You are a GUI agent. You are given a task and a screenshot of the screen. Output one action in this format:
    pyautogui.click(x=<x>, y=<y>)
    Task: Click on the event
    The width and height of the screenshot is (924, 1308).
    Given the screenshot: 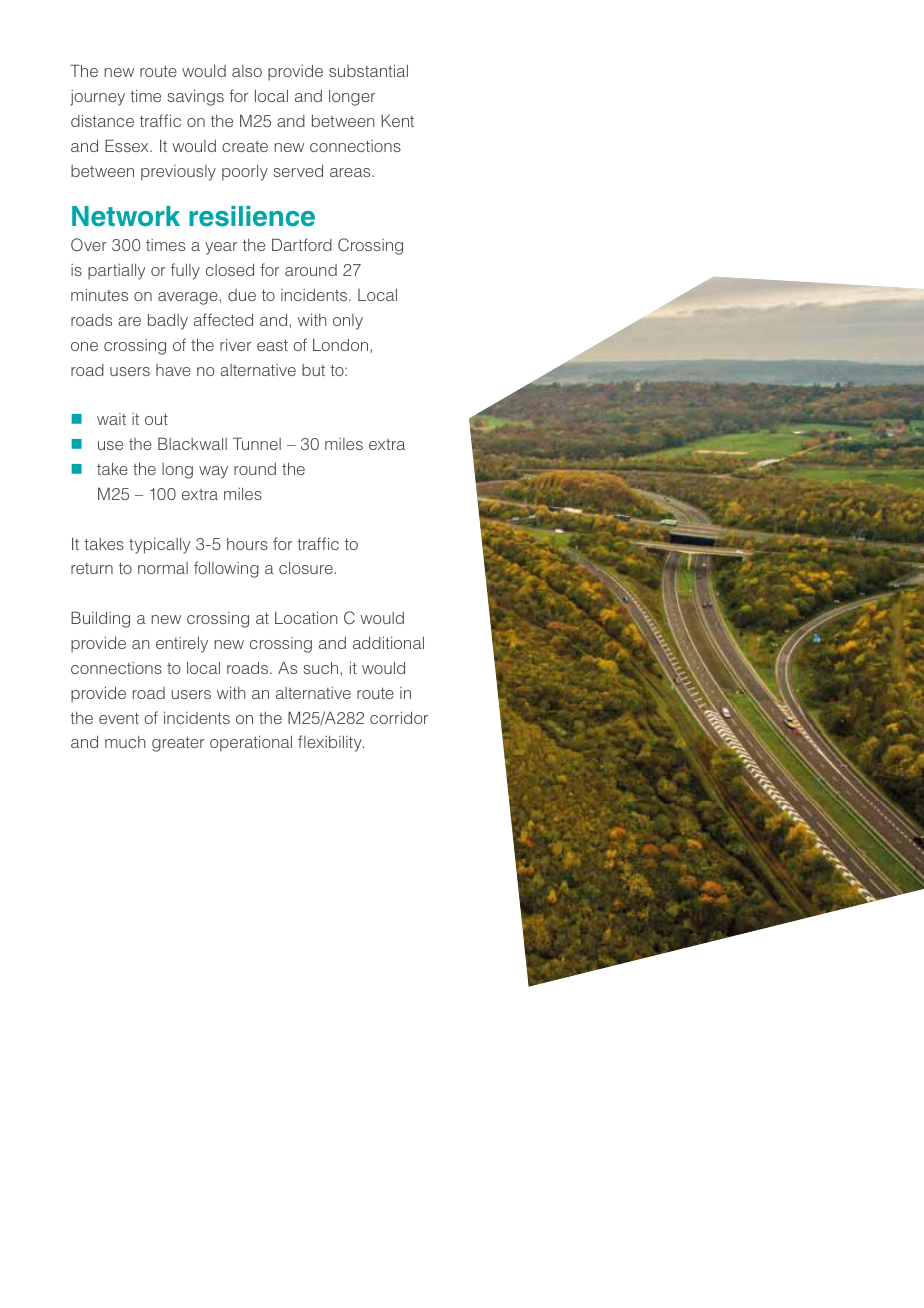 What is the action you would take?
    pyautogui.click(x=119, y=718)
